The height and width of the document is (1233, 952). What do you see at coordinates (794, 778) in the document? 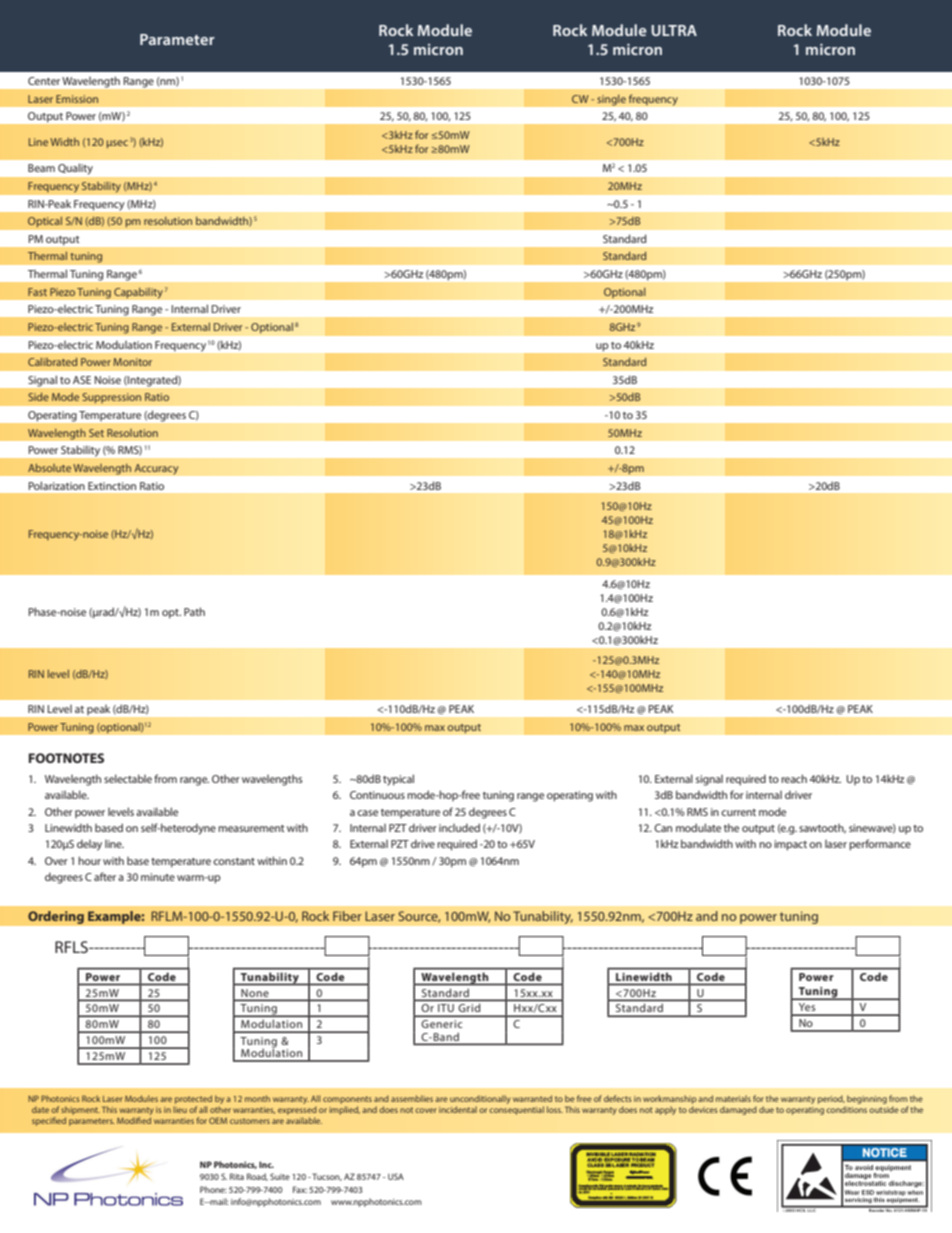
I see `reach` at bounding box center [794, 778].
